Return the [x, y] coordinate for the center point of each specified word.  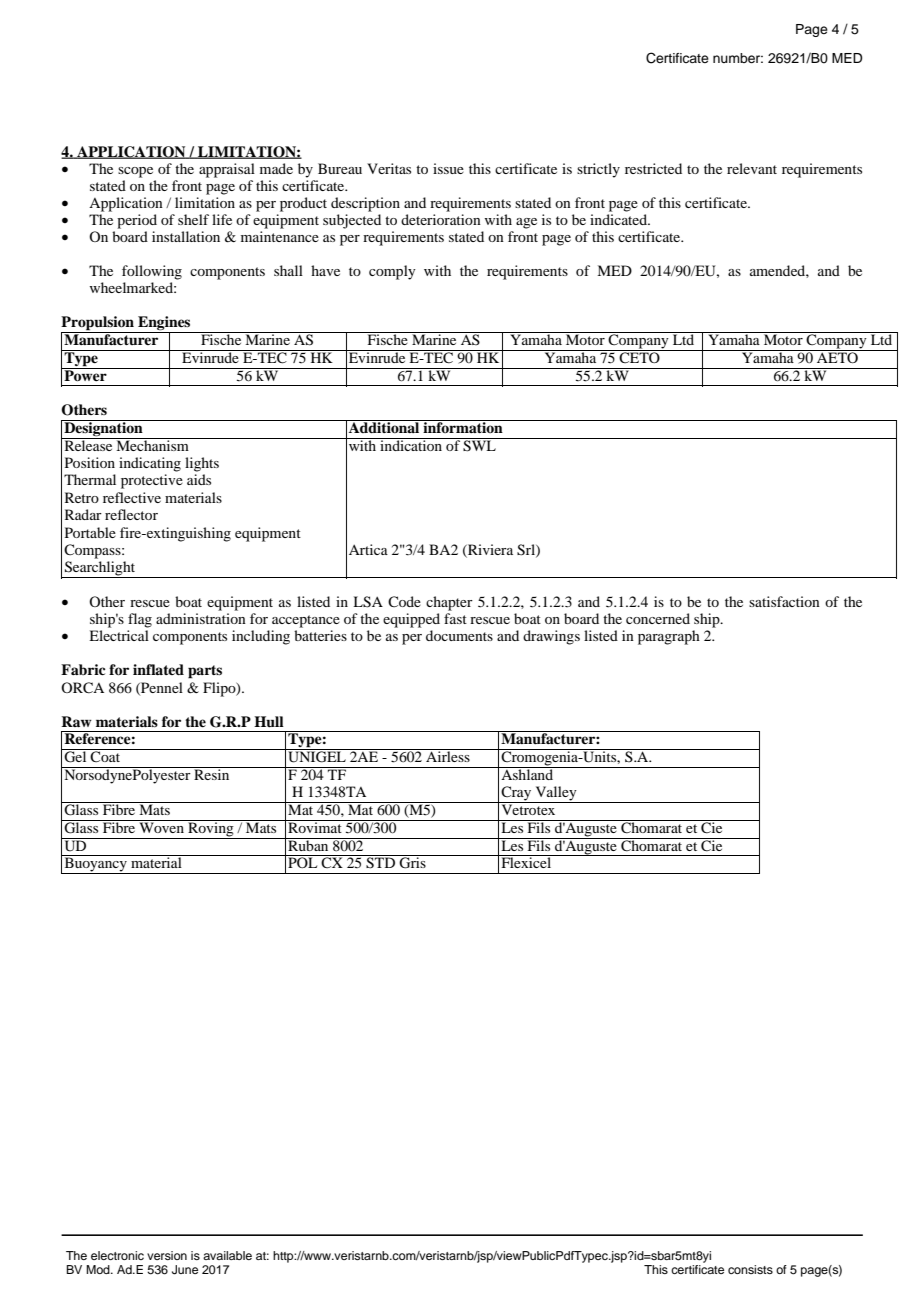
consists [750, 1269]
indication [411, 444]
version [167, 1255]
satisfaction [784, 601]
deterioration [441, 219]
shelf [193, 219]
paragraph [669, 637]
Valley [556, 794]
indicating [150, 464]
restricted [653, 168]
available [227, 1255]
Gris [413, 862]
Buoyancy [95, 865]
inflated [158, 669]
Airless [448, 755]
